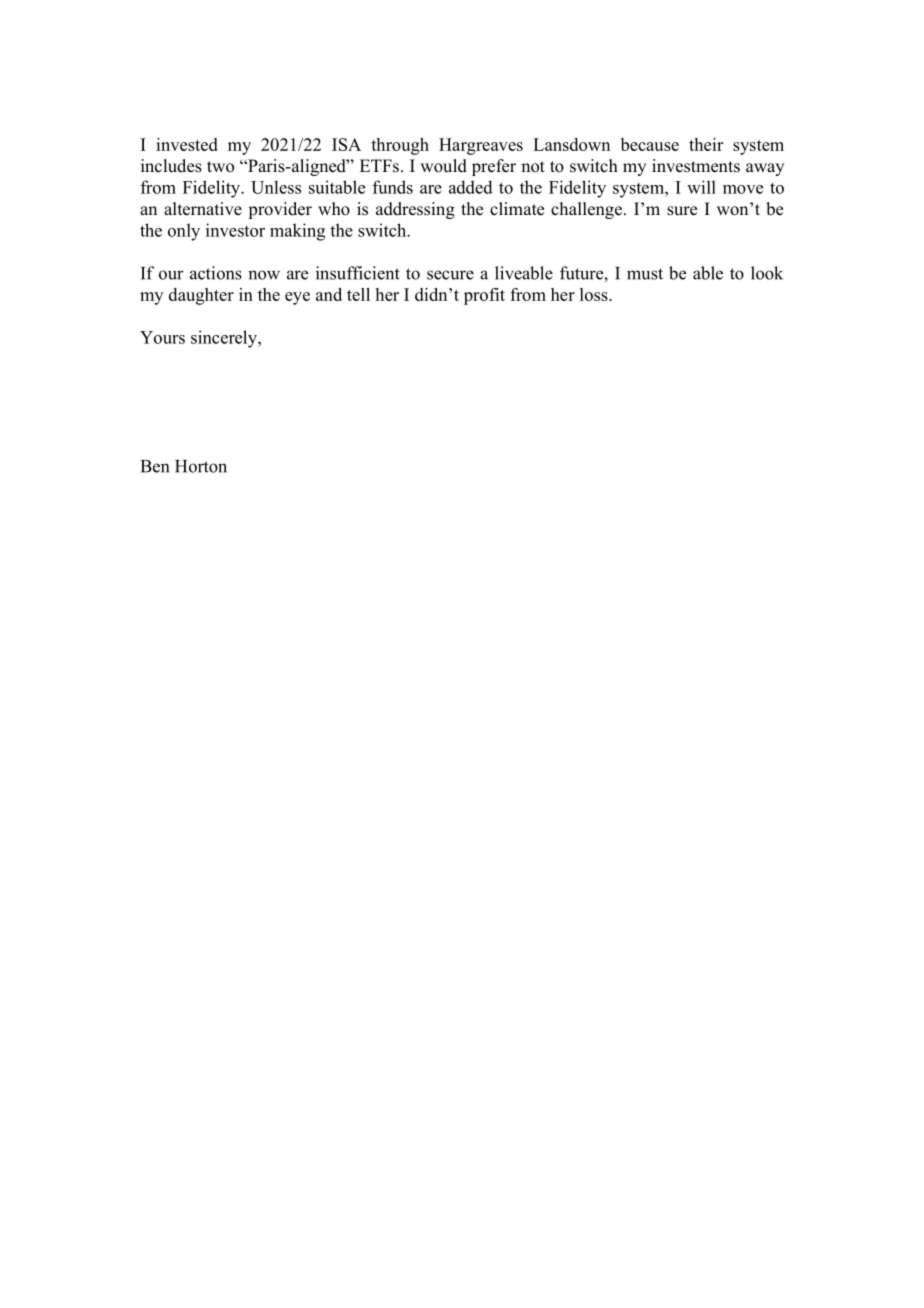  I want to click on loss, so click(595, 294).
